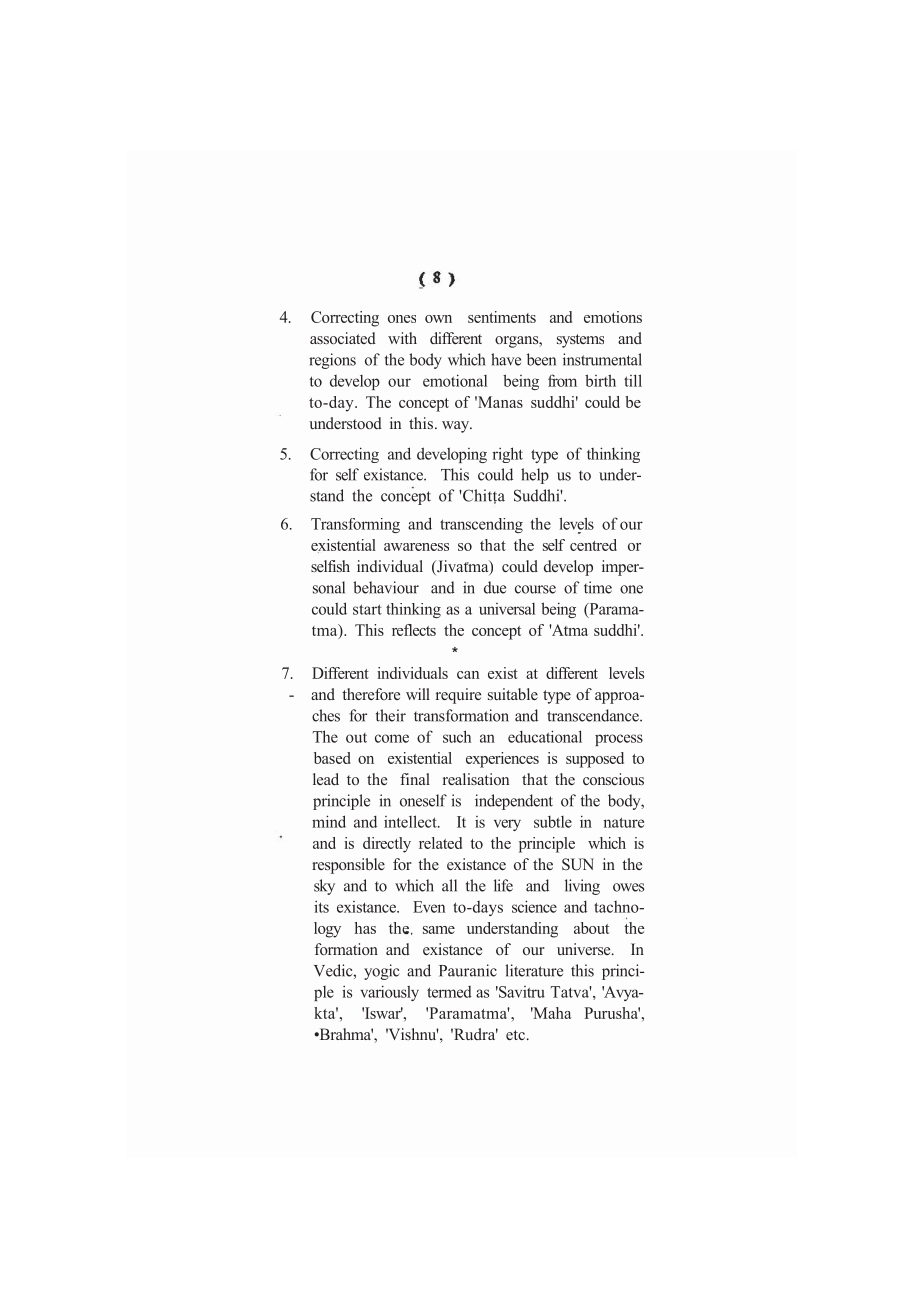 This image has height=1308, width=924. I want to click on due, so click(495, 587).
